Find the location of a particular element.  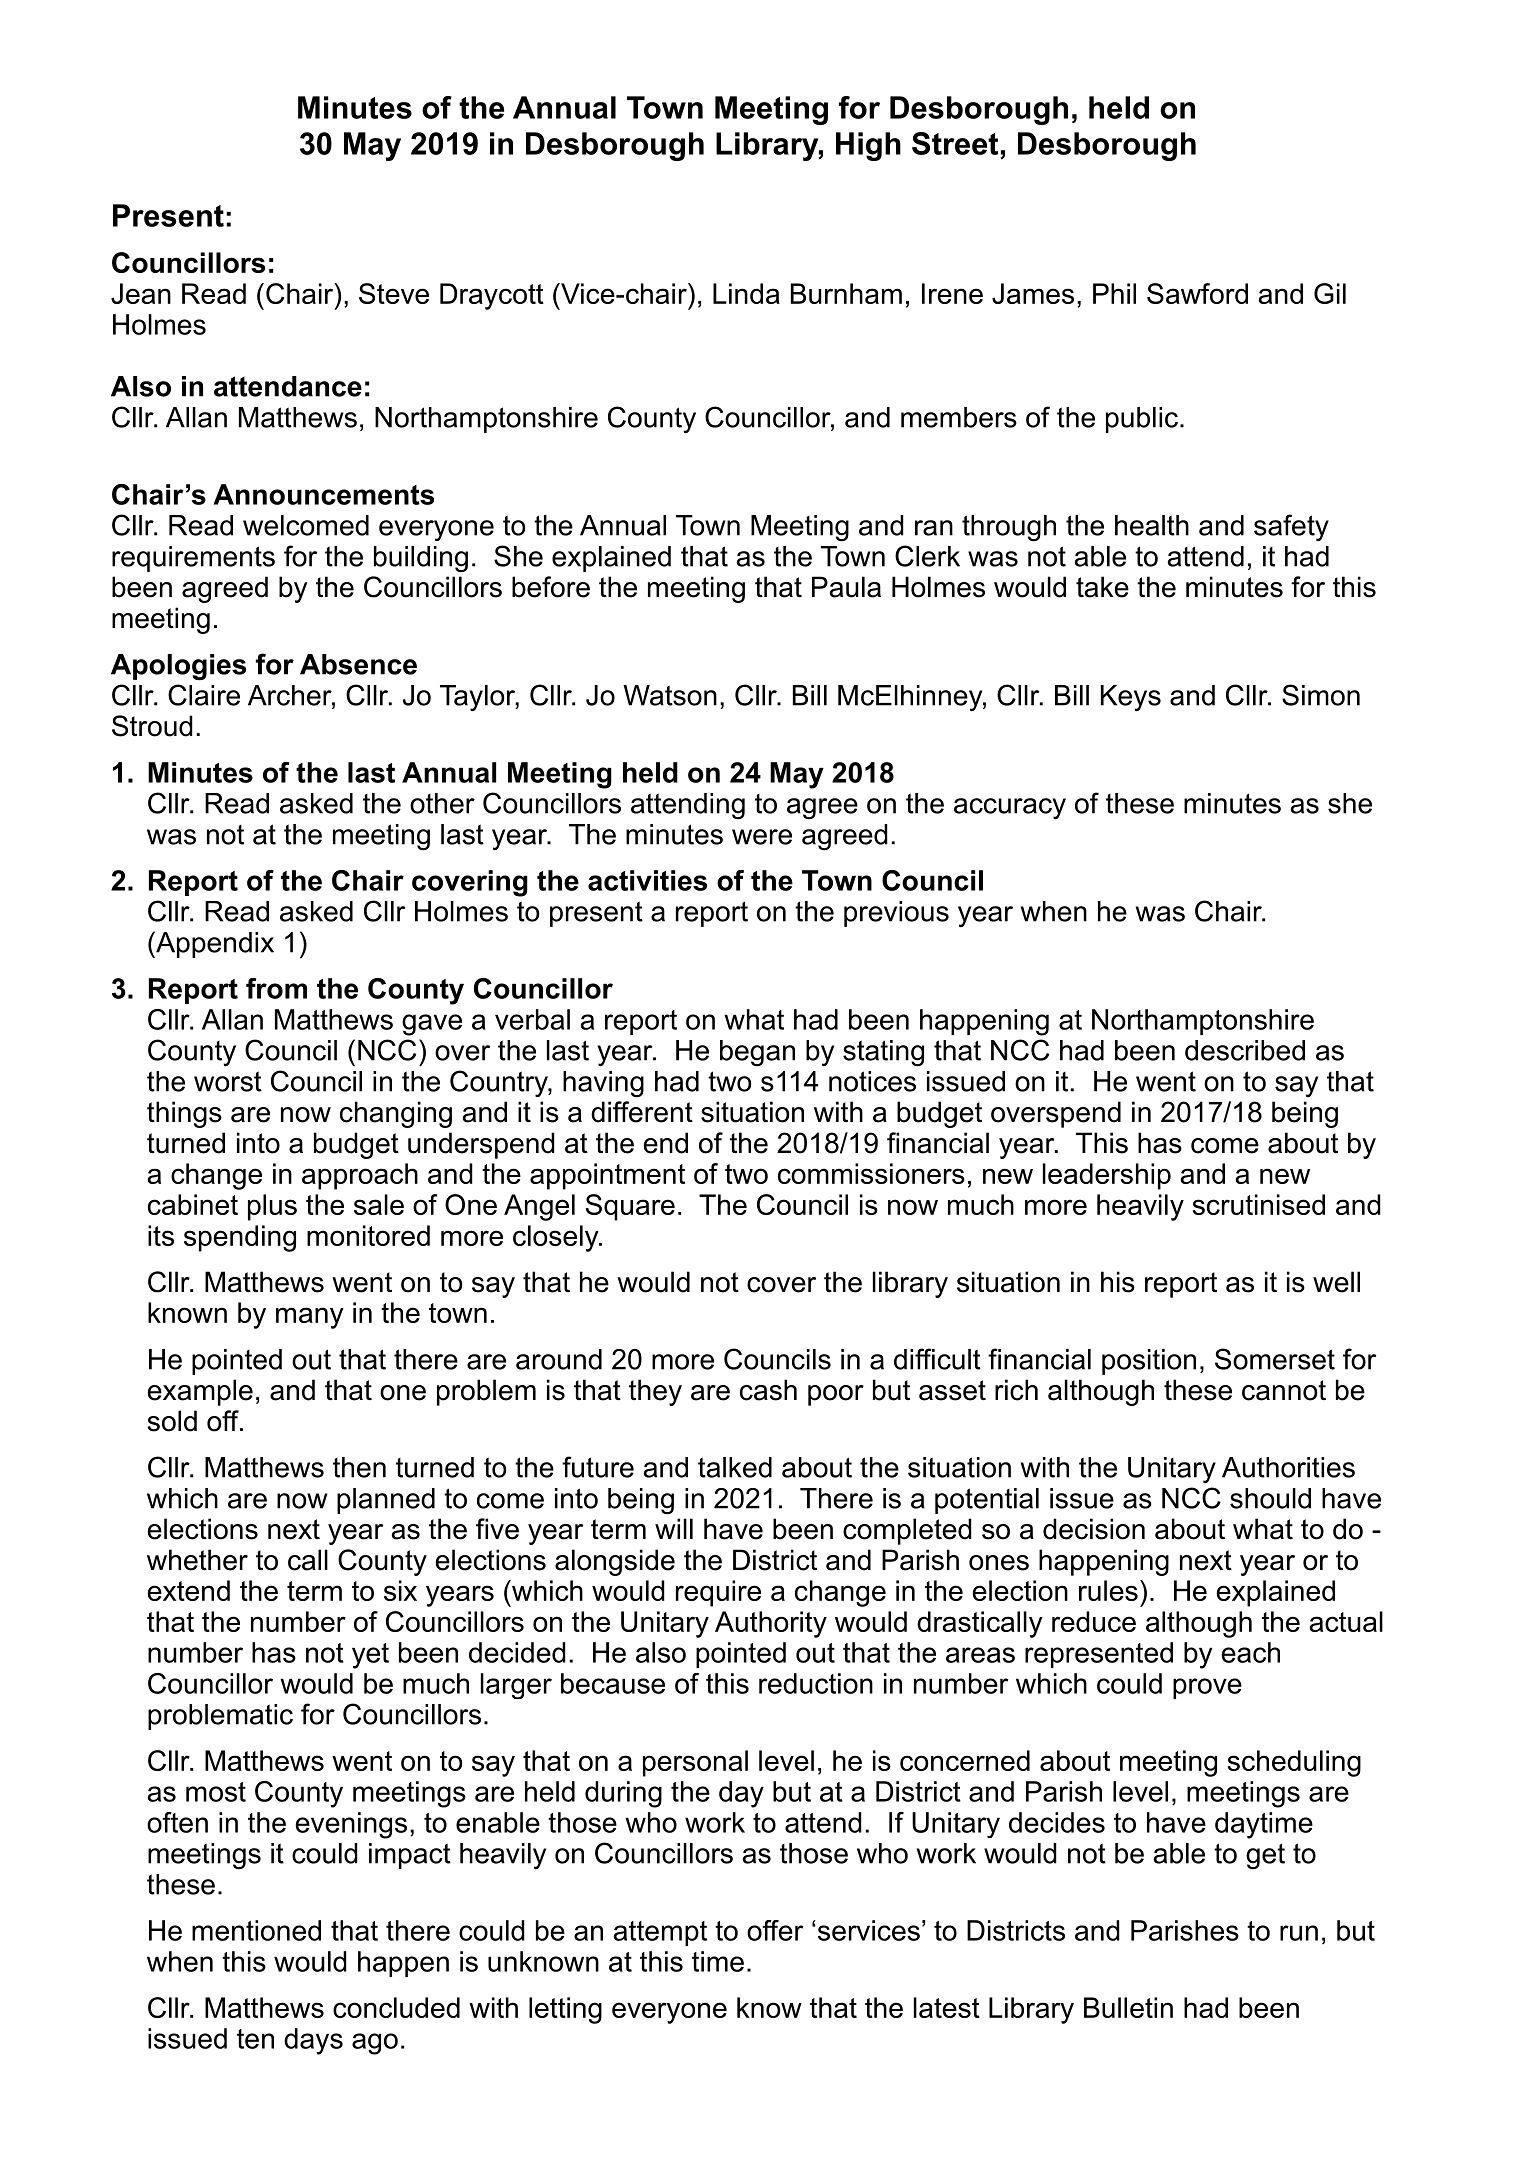

Steve is located at coordinates (394, 293).
